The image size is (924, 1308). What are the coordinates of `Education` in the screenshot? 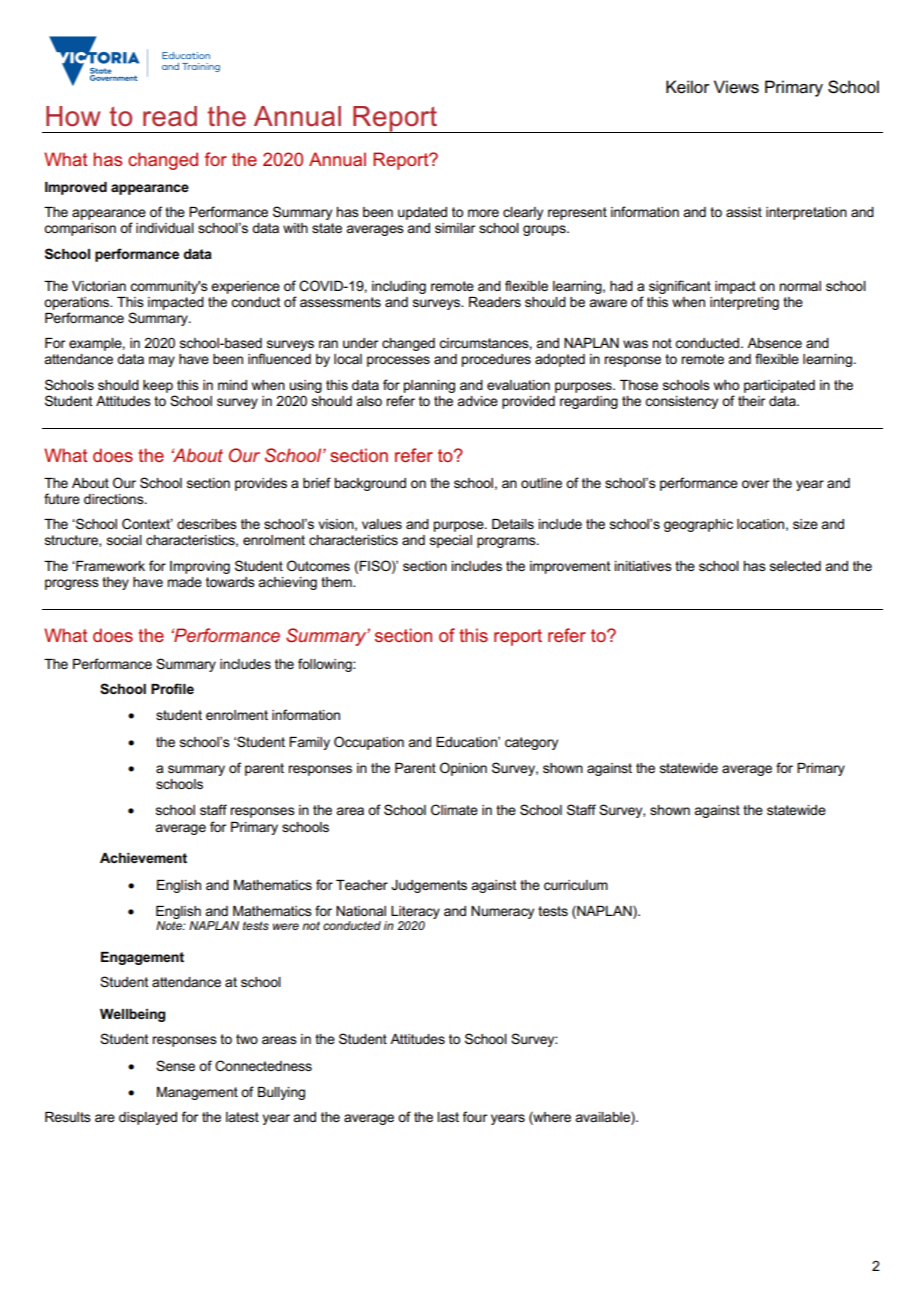 It's located at (467, 742).
